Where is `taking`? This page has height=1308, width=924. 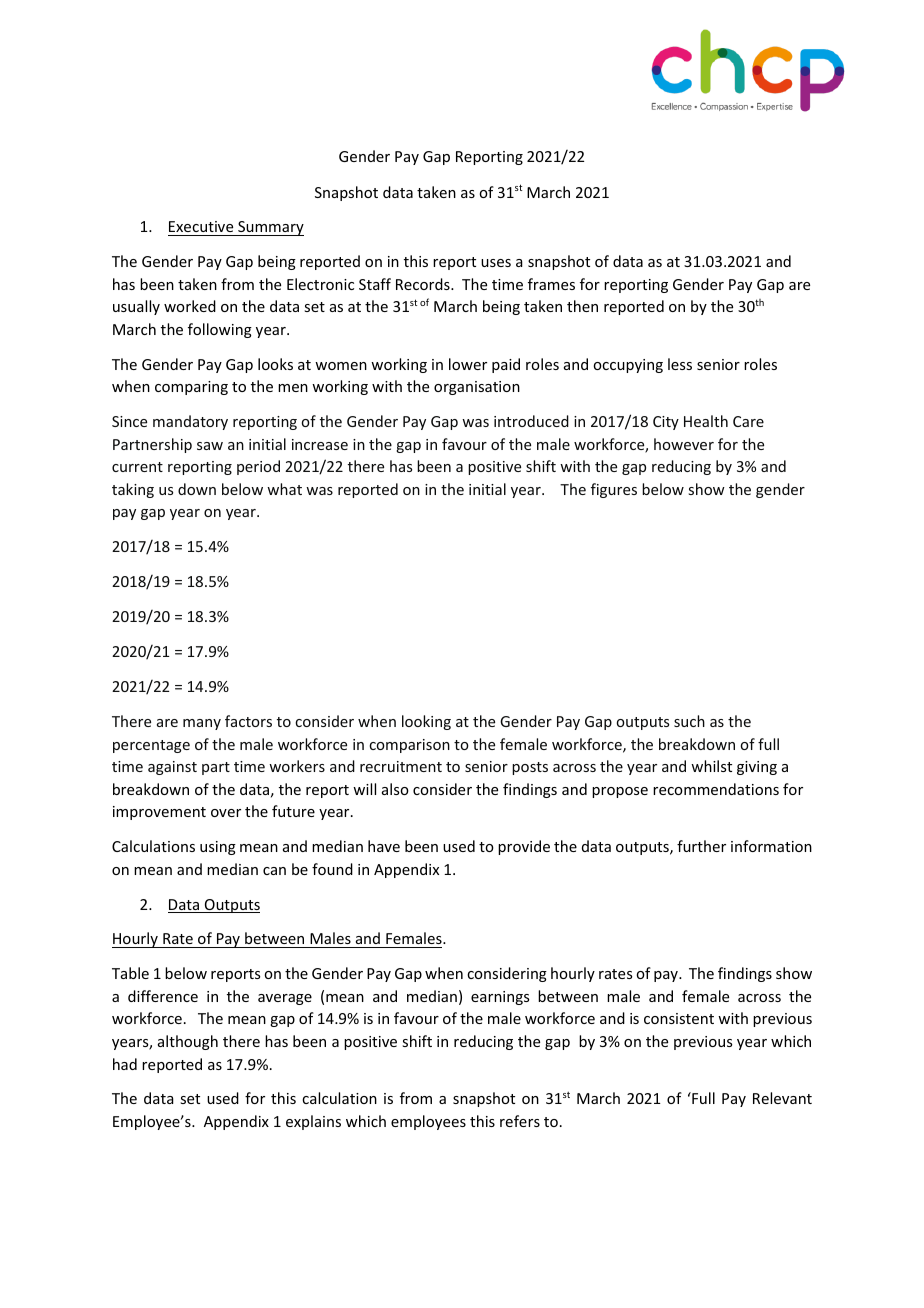
taking is located at coordinates (133, 490).
